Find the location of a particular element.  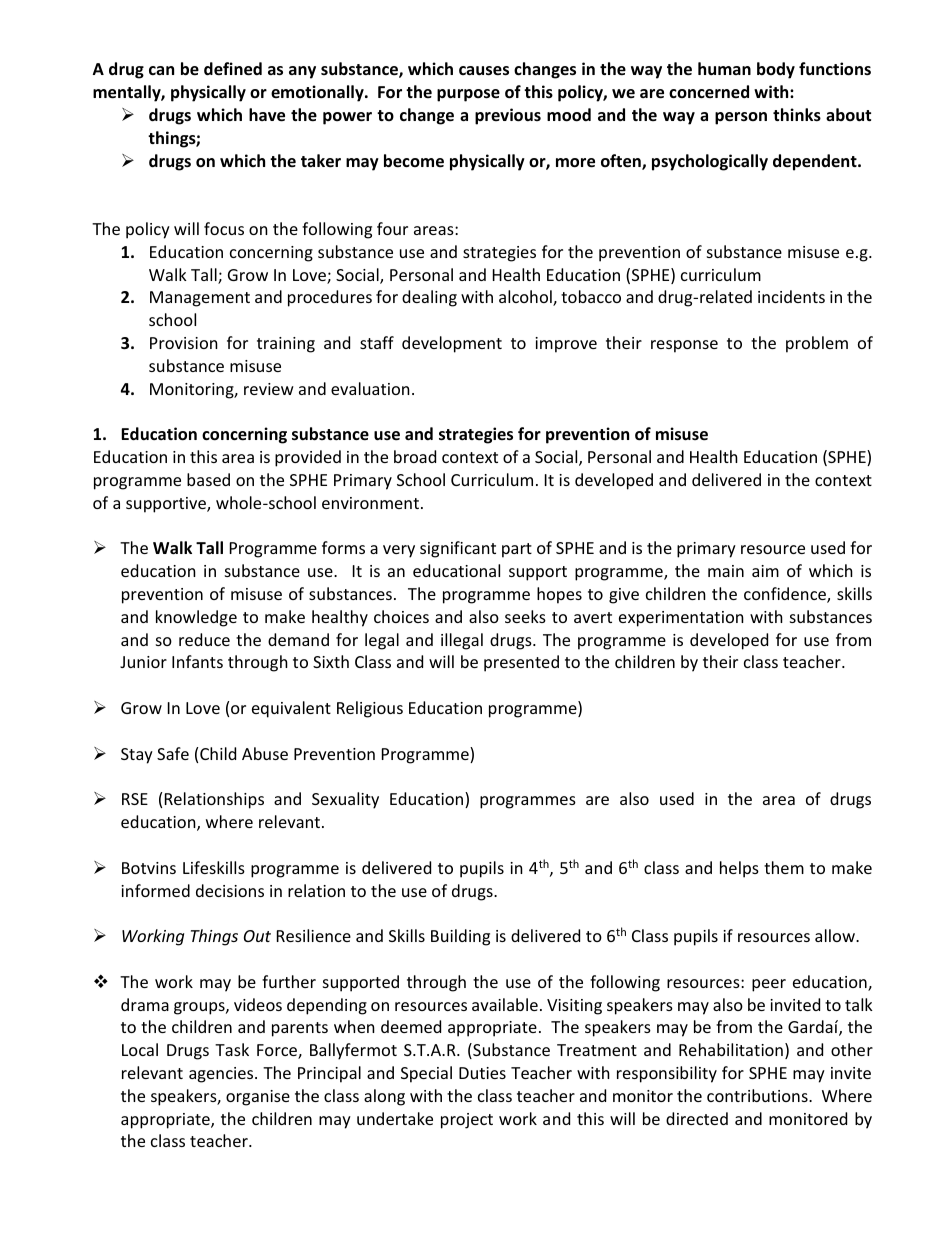

part is located at coordinates (517, 550).
